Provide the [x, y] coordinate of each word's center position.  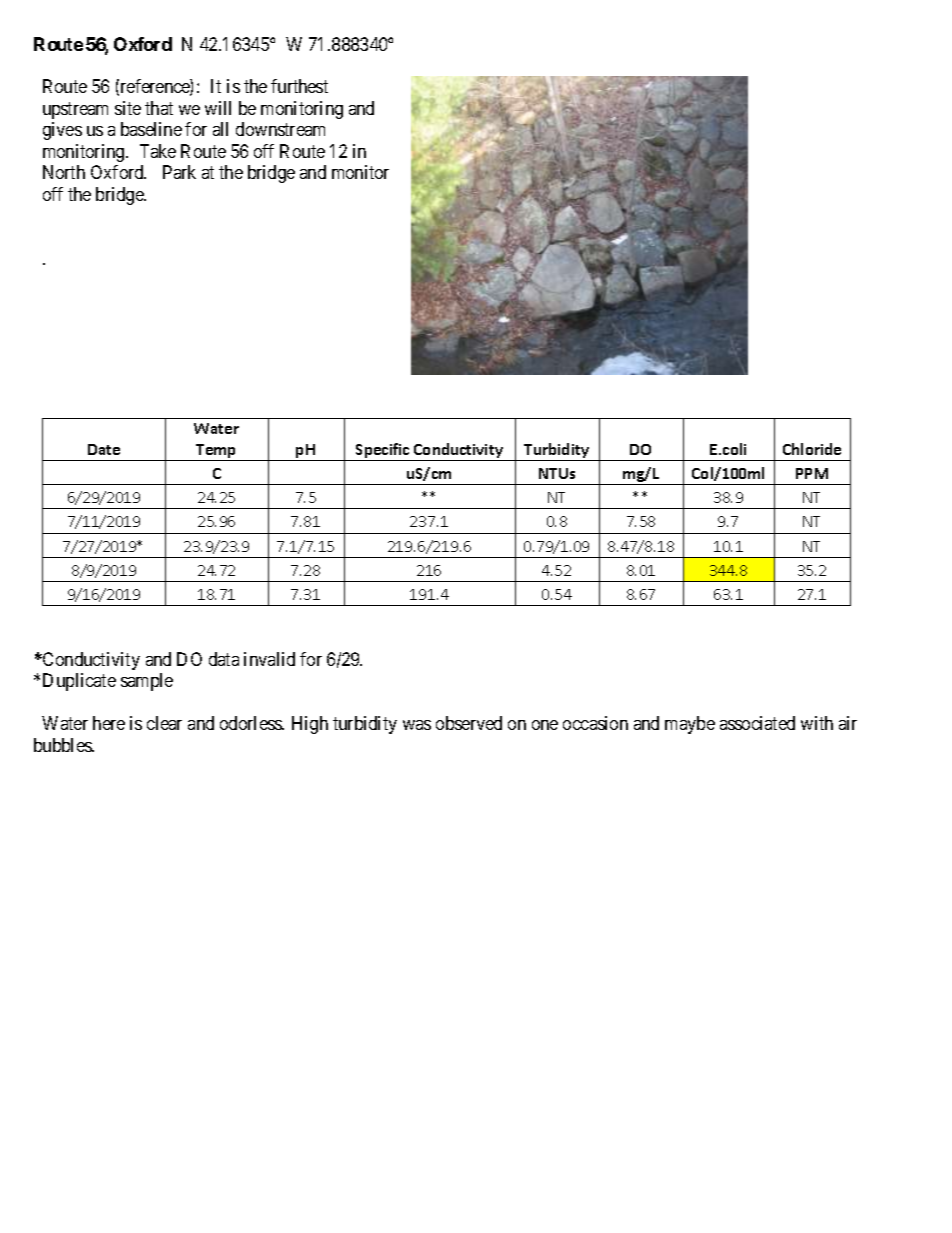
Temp [216, 452]
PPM [812, 473]
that [159, 108]
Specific [383, 452]
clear [164, 723]
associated [757, 723]
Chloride [812, 449]
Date [104, 449]
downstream [280, 129]
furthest [299, 86]
